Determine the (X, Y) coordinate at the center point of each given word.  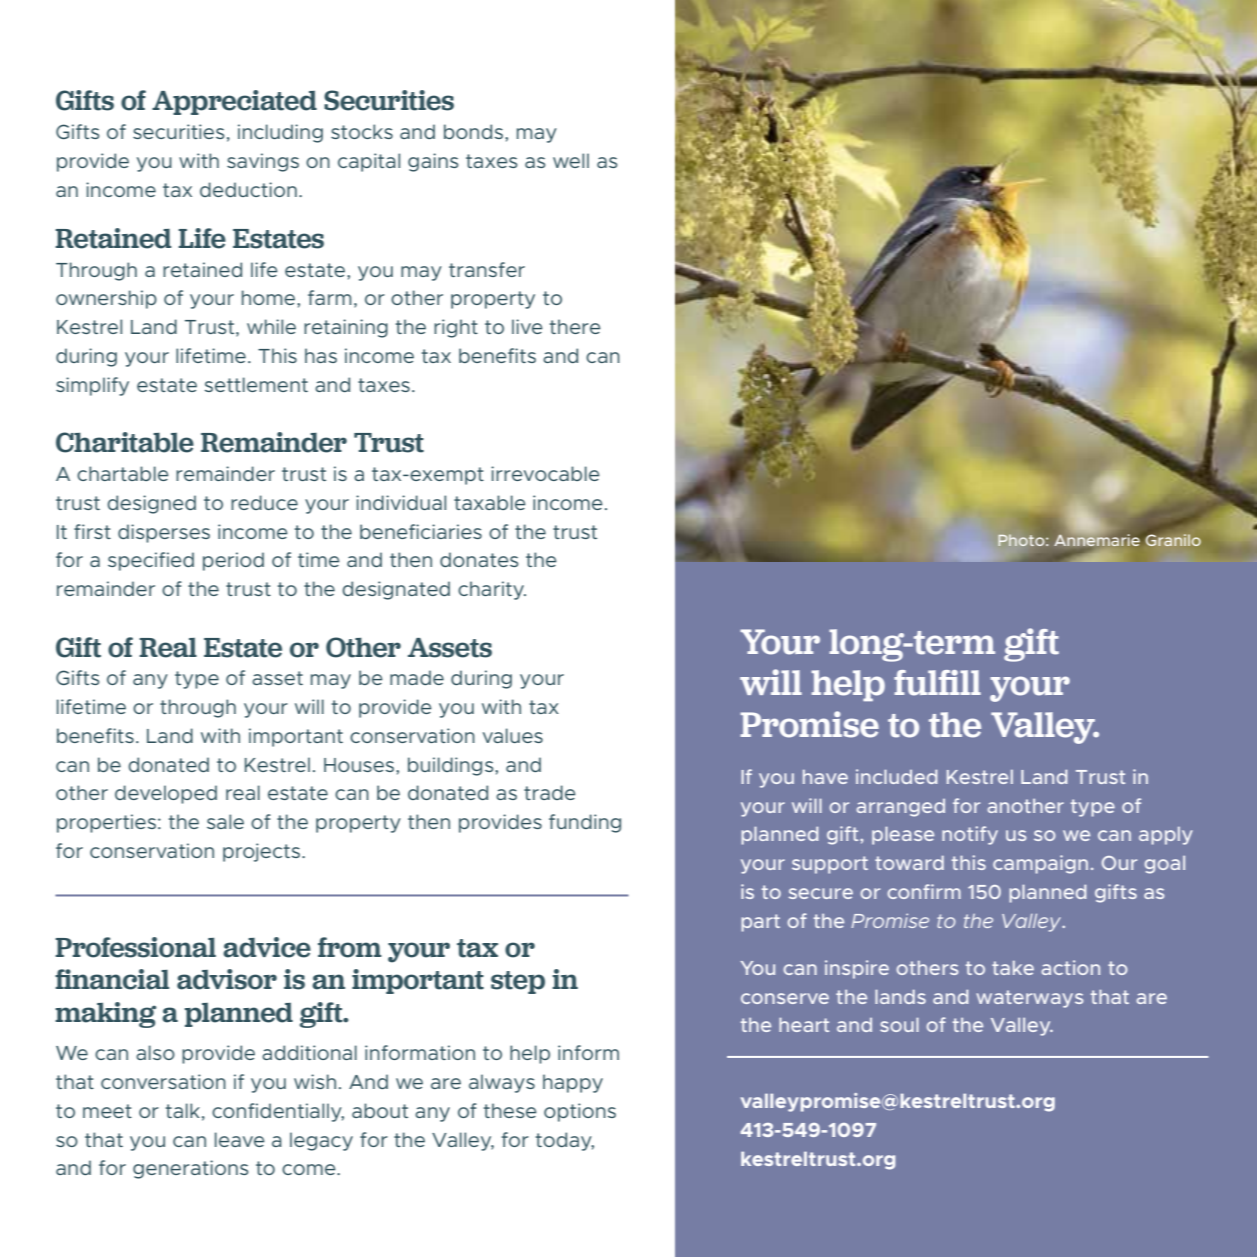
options (580, 1112)
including (280, 133)
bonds (475, 131)
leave (240, 1139)
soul (899, 1025)
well (571, 160)
